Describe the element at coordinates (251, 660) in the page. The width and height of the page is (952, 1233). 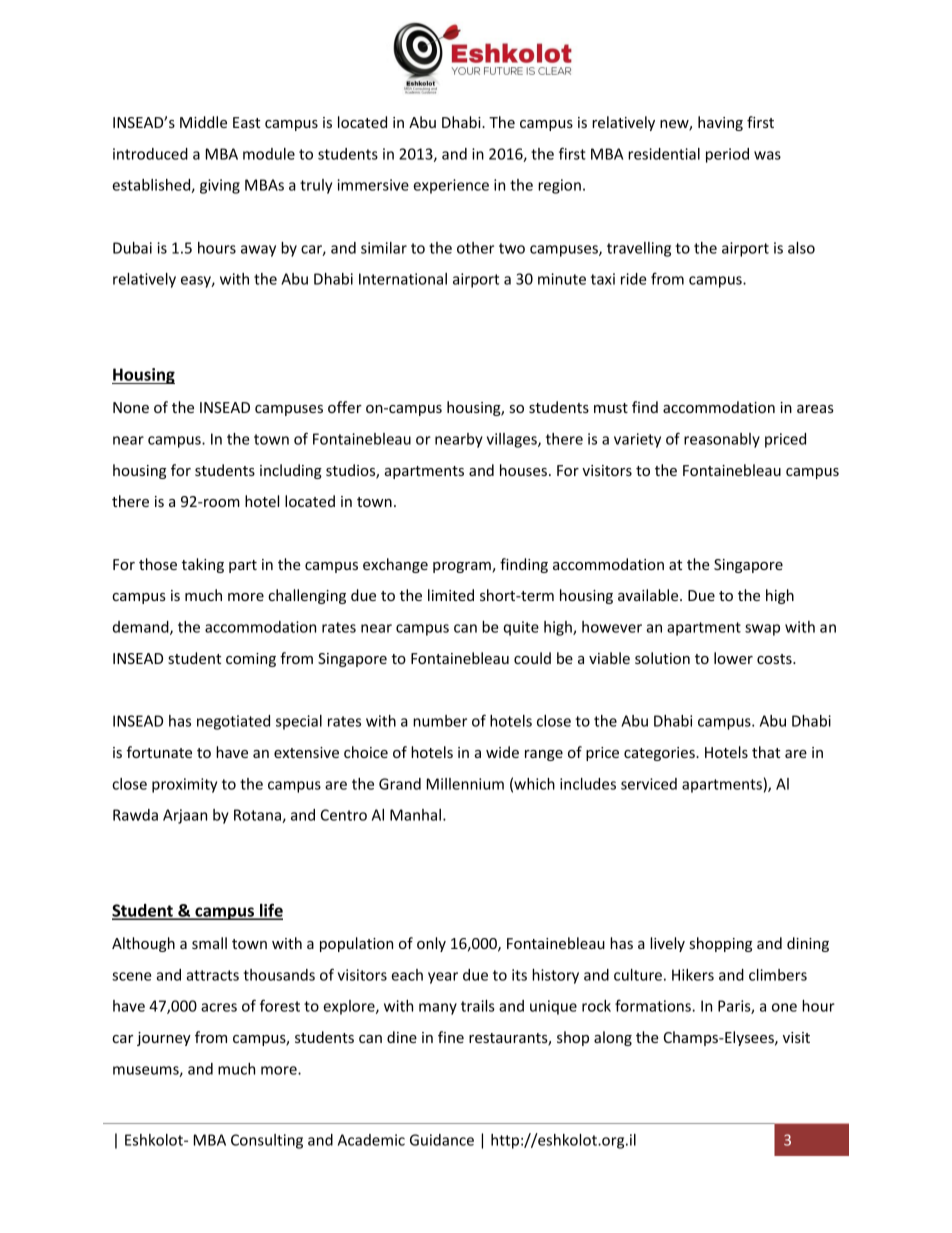
I see `coming` at that location.
